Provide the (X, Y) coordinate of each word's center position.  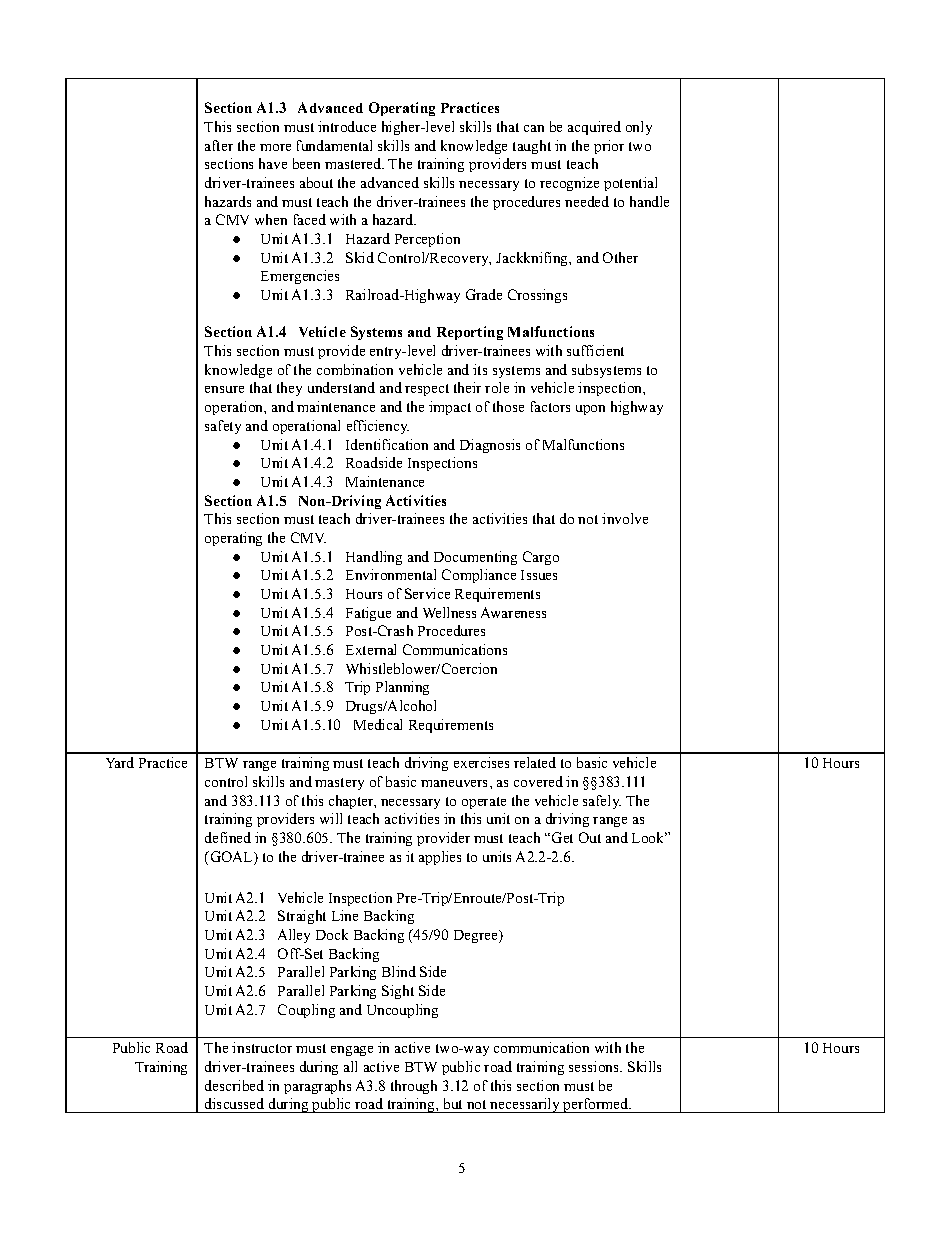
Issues (539, 575)
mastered (354, 163)
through (414, 1087)
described (234, 1085)
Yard (120, 762)
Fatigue (368, 614)
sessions (595, 1066)
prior (609, 147)
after (219, 145)
